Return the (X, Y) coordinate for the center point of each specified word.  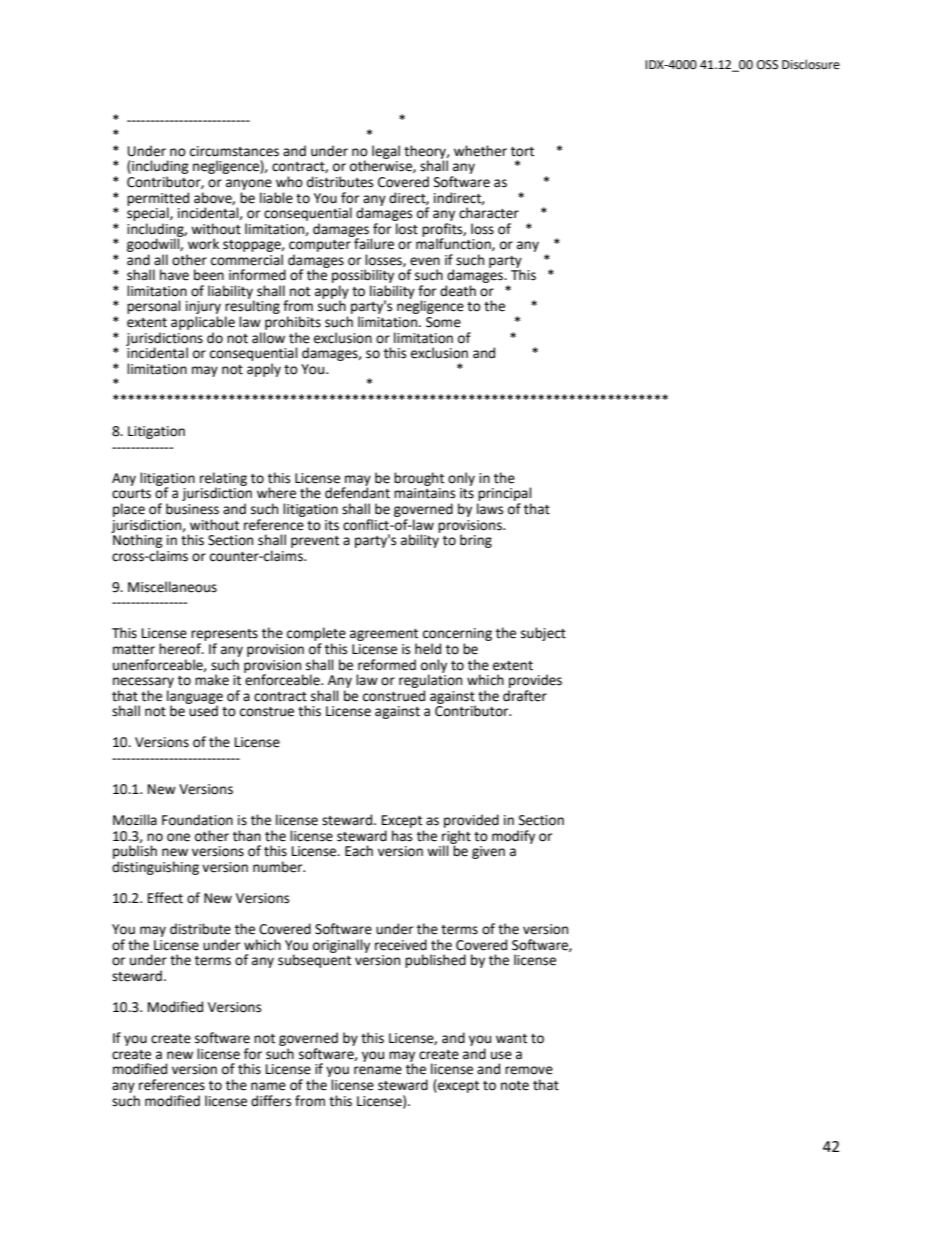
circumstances (234, 151)
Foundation (197, 820)
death (458, 291)
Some (443, 322)
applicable (203, 323)
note (515, 1086)
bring (476, 541)
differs (271, 1101)
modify (513, 837)
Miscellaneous (172, 587)
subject (543, 634)
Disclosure (811, 64)
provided (471, 821)
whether (480, 151)
